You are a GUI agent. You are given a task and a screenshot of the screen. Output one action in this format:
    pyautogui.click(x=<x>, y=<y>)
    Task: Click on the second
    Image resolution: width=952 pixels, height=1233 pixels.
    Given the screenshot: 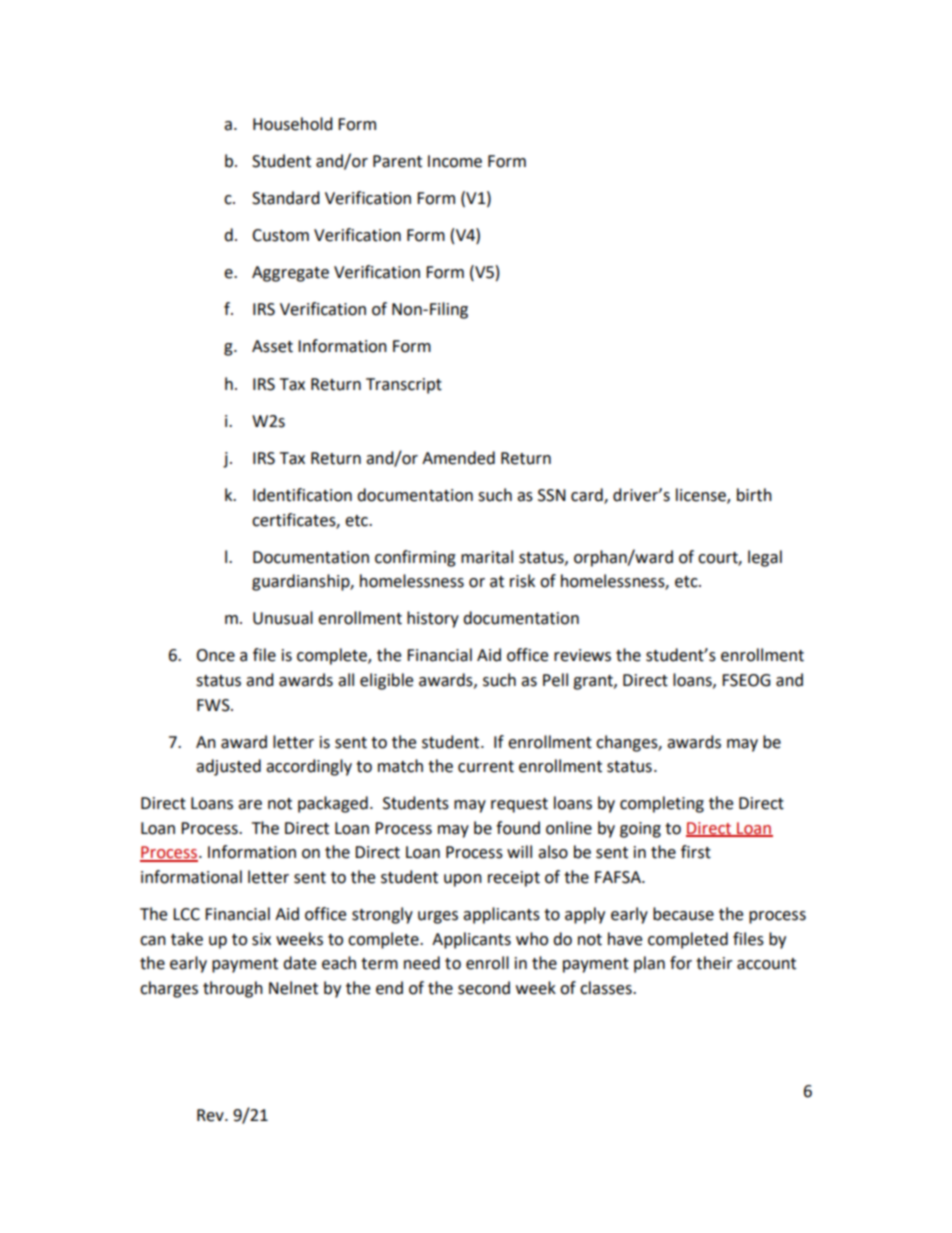 What is the action you would take?
    pyautogui.click(x=484, y=988)
